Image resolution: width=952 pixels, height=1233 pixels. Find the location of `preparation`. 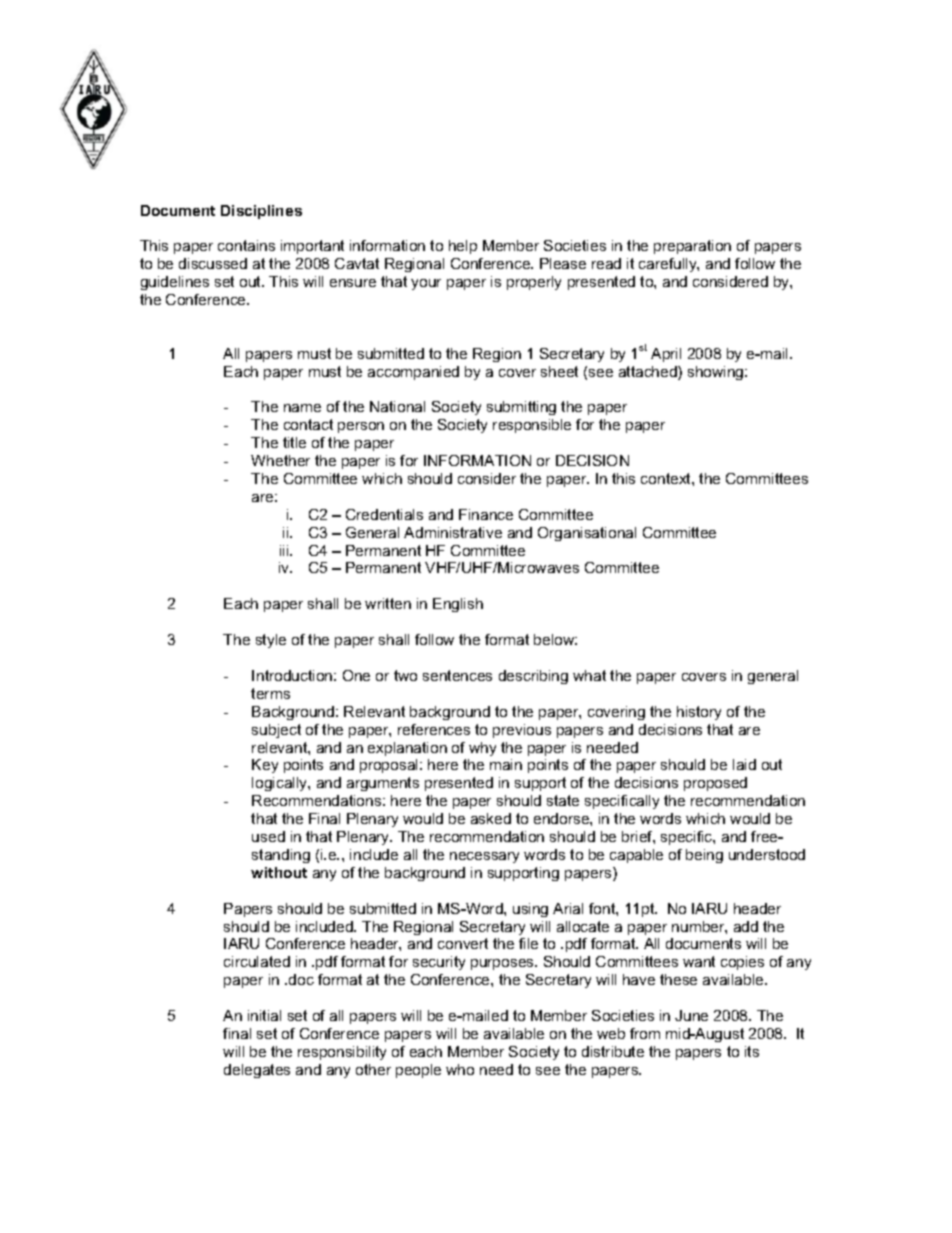

preparation is located at coordinates (692, 247).
